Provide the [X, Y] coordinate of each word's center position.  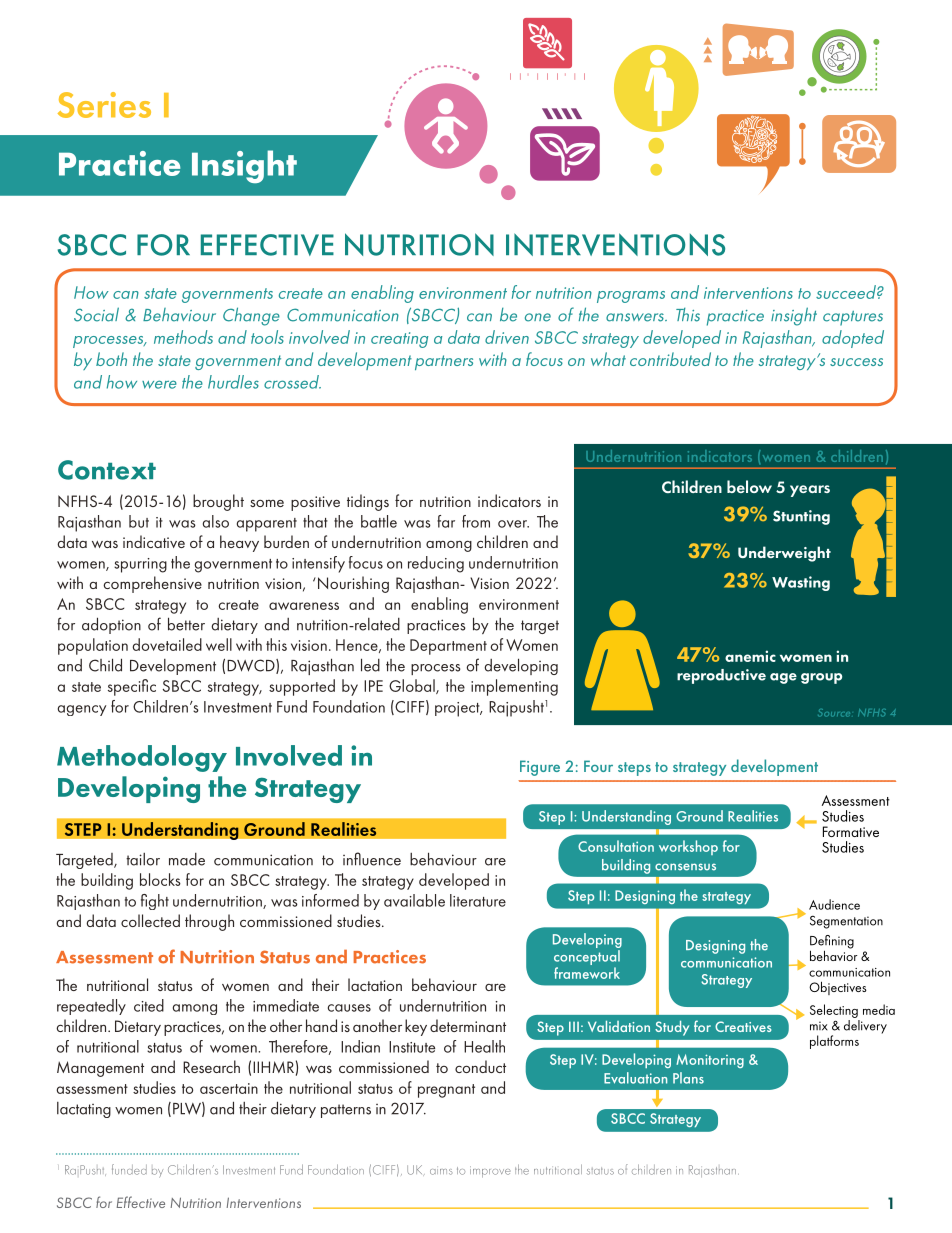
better [186, 624]
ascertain [229, 1088]
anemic [750, 656]
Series [104, 105]
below [749, 486]
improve [490, 1172]
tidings [368, 502]
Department [448, 647]
